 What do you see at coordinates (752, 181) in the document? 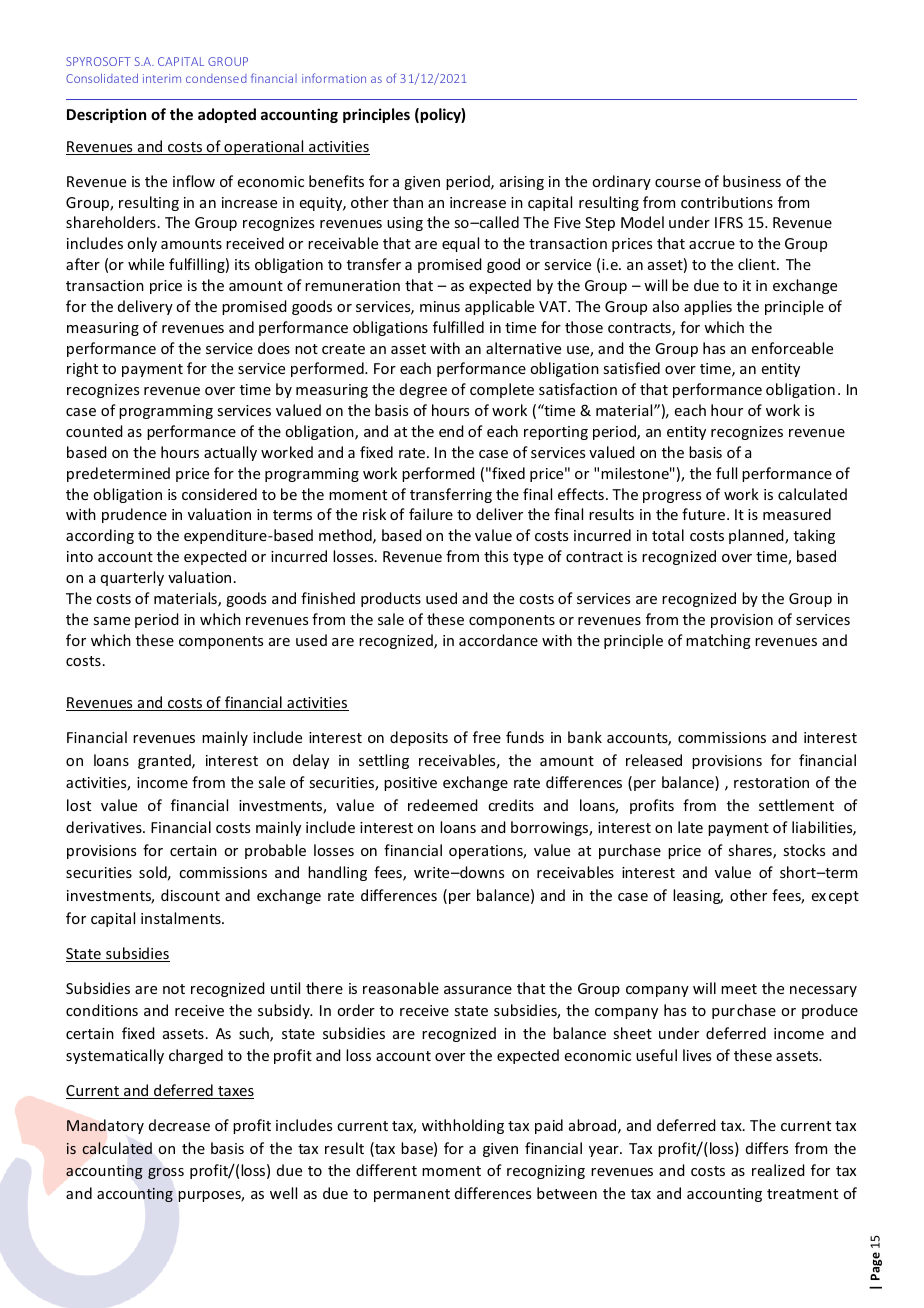
I see `business` at bounding box center [752, 181].
